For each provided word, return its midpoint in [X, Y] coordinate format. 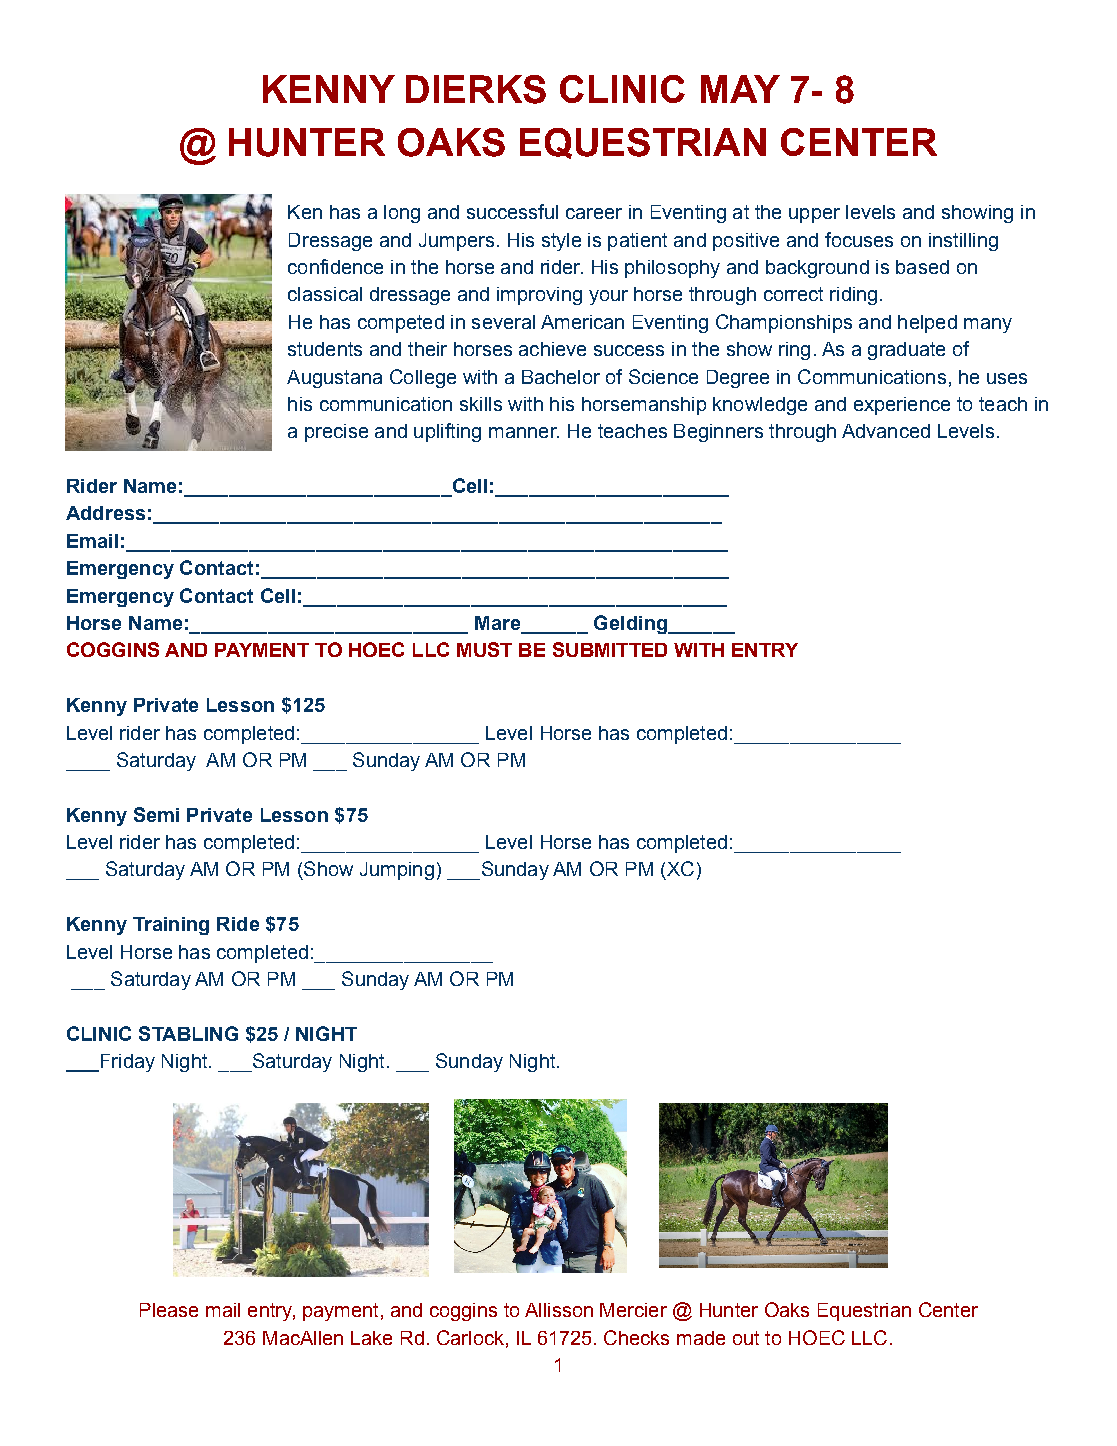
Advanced [886, 431]
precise [336, 433]
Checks [636, 1337]
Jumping [397, 871]
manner [524, 432]
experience [902, 406]
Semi [156, 814]
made [701, 1338]
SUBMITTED [610, 649]
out [746, 1338]
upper [814, 215]
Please [169, 1310]
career [594, 213]
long [402, 214]
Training [171, 926]
